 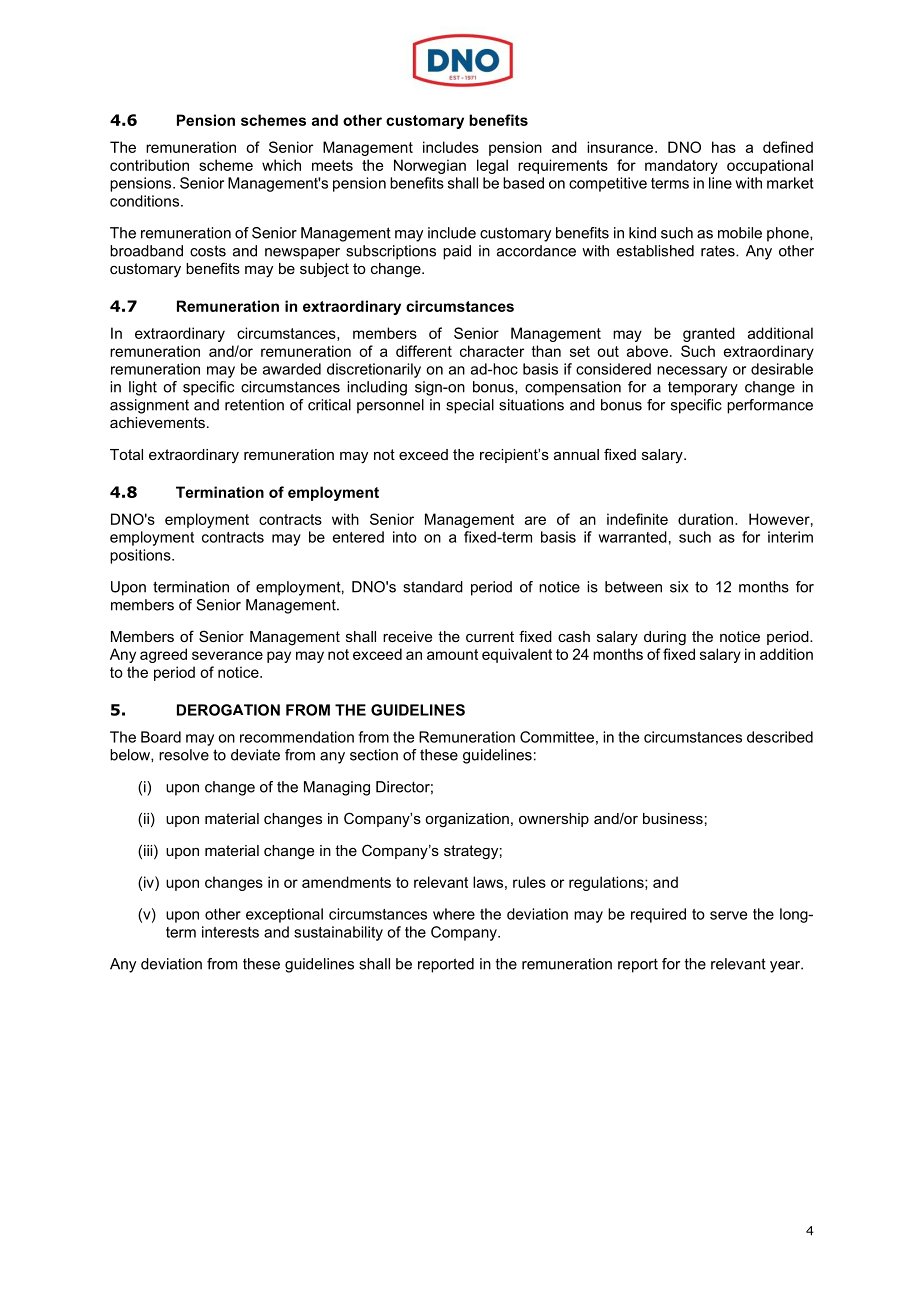 I want to click on contribution, so click(x=149, y=165).
